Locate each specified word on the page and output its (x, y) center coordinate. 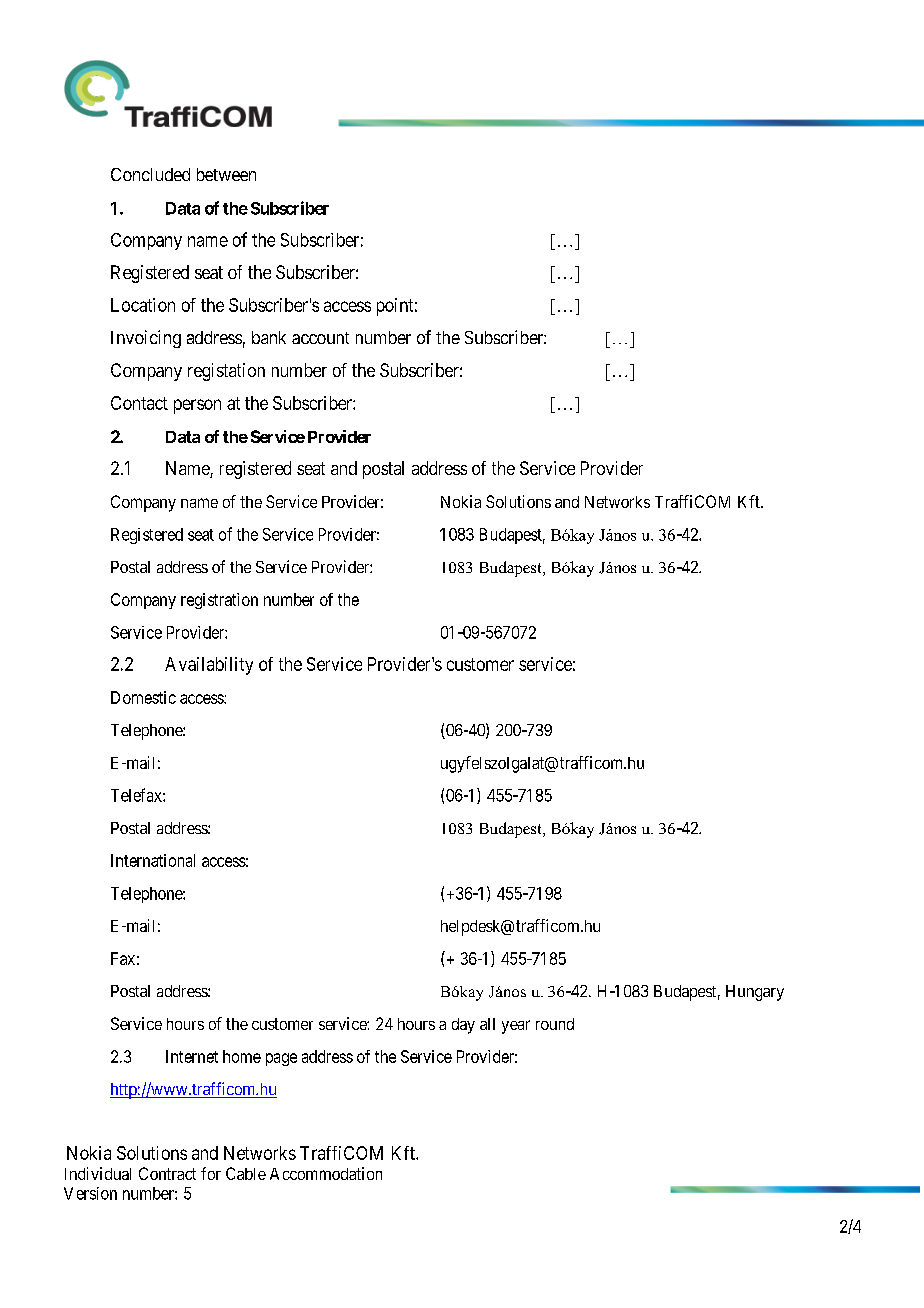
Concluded (150, 174)
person (197, 406)
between (226, 174)
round (555, 1024)
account (320, 338)
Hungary (755, 993)
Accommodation (326, 1173)
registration (219, 601)
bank (269, 337)
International (153, 860)
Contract (167, 1173)
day (463, 1026)
